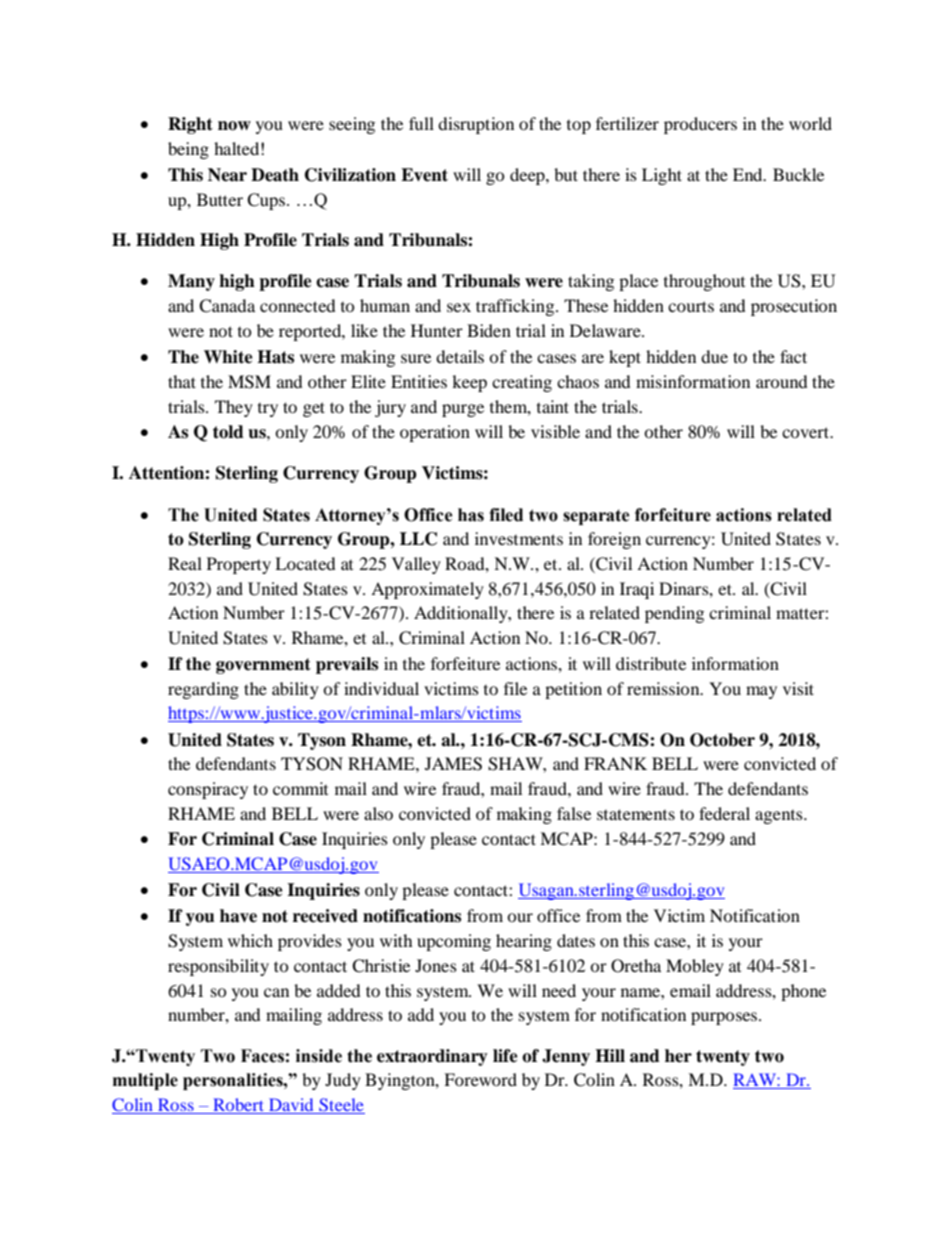 This screenshot has width=952, height=1233. What do you see at coordinates (674, 614) in the screenshot?
I see `pending` at bounding box center [674, 614].
